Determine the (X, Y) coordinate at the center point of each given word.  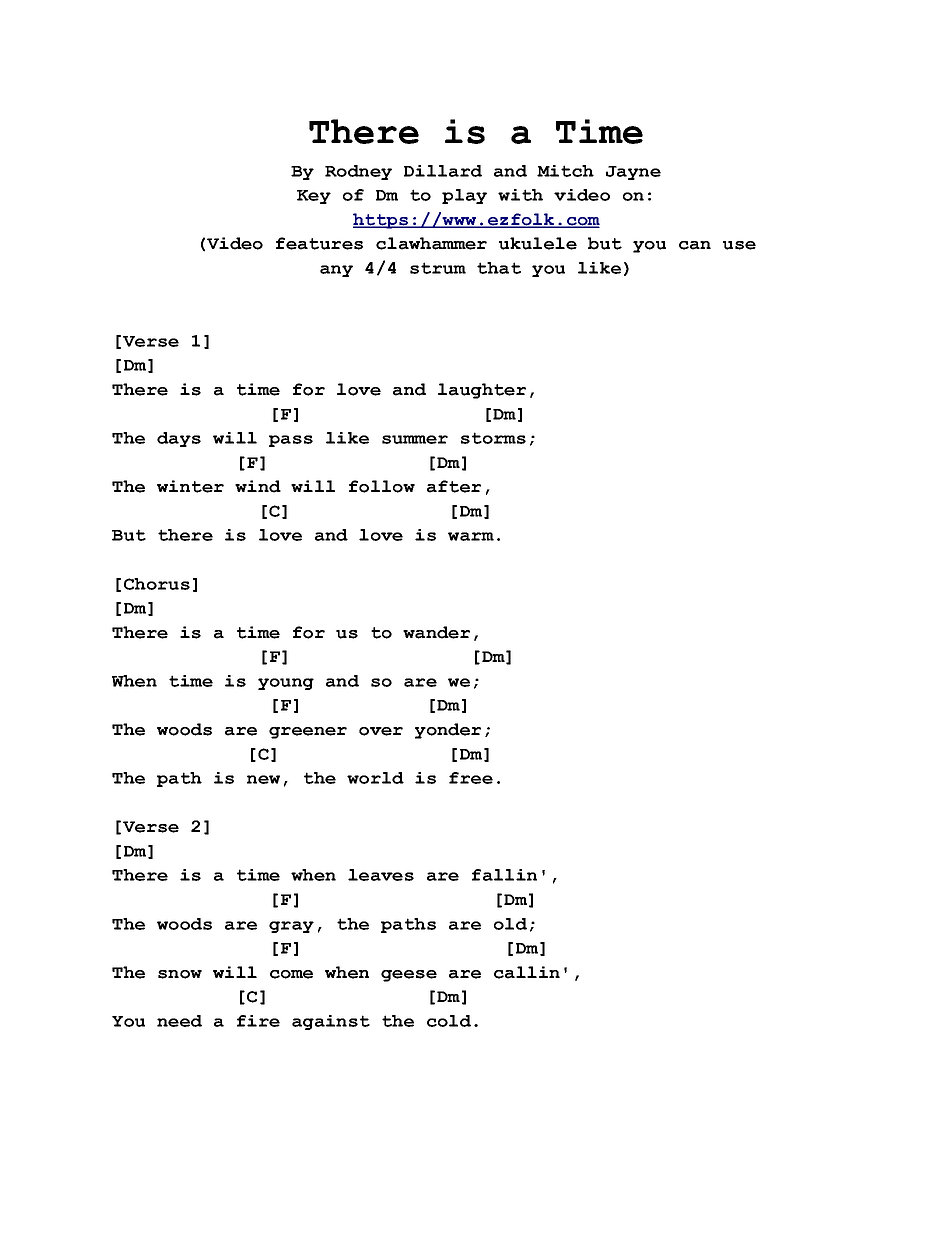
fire (258, 1021)
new (263, 779)
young (286, 684)
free (471, 778)
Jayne (633, 173)
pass (291, 441)
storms (493, 438)
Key (314, 197)
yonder (448, 731)
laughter (482, 391)
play (464, 196)
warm (471, 536)
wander (436, 632)
